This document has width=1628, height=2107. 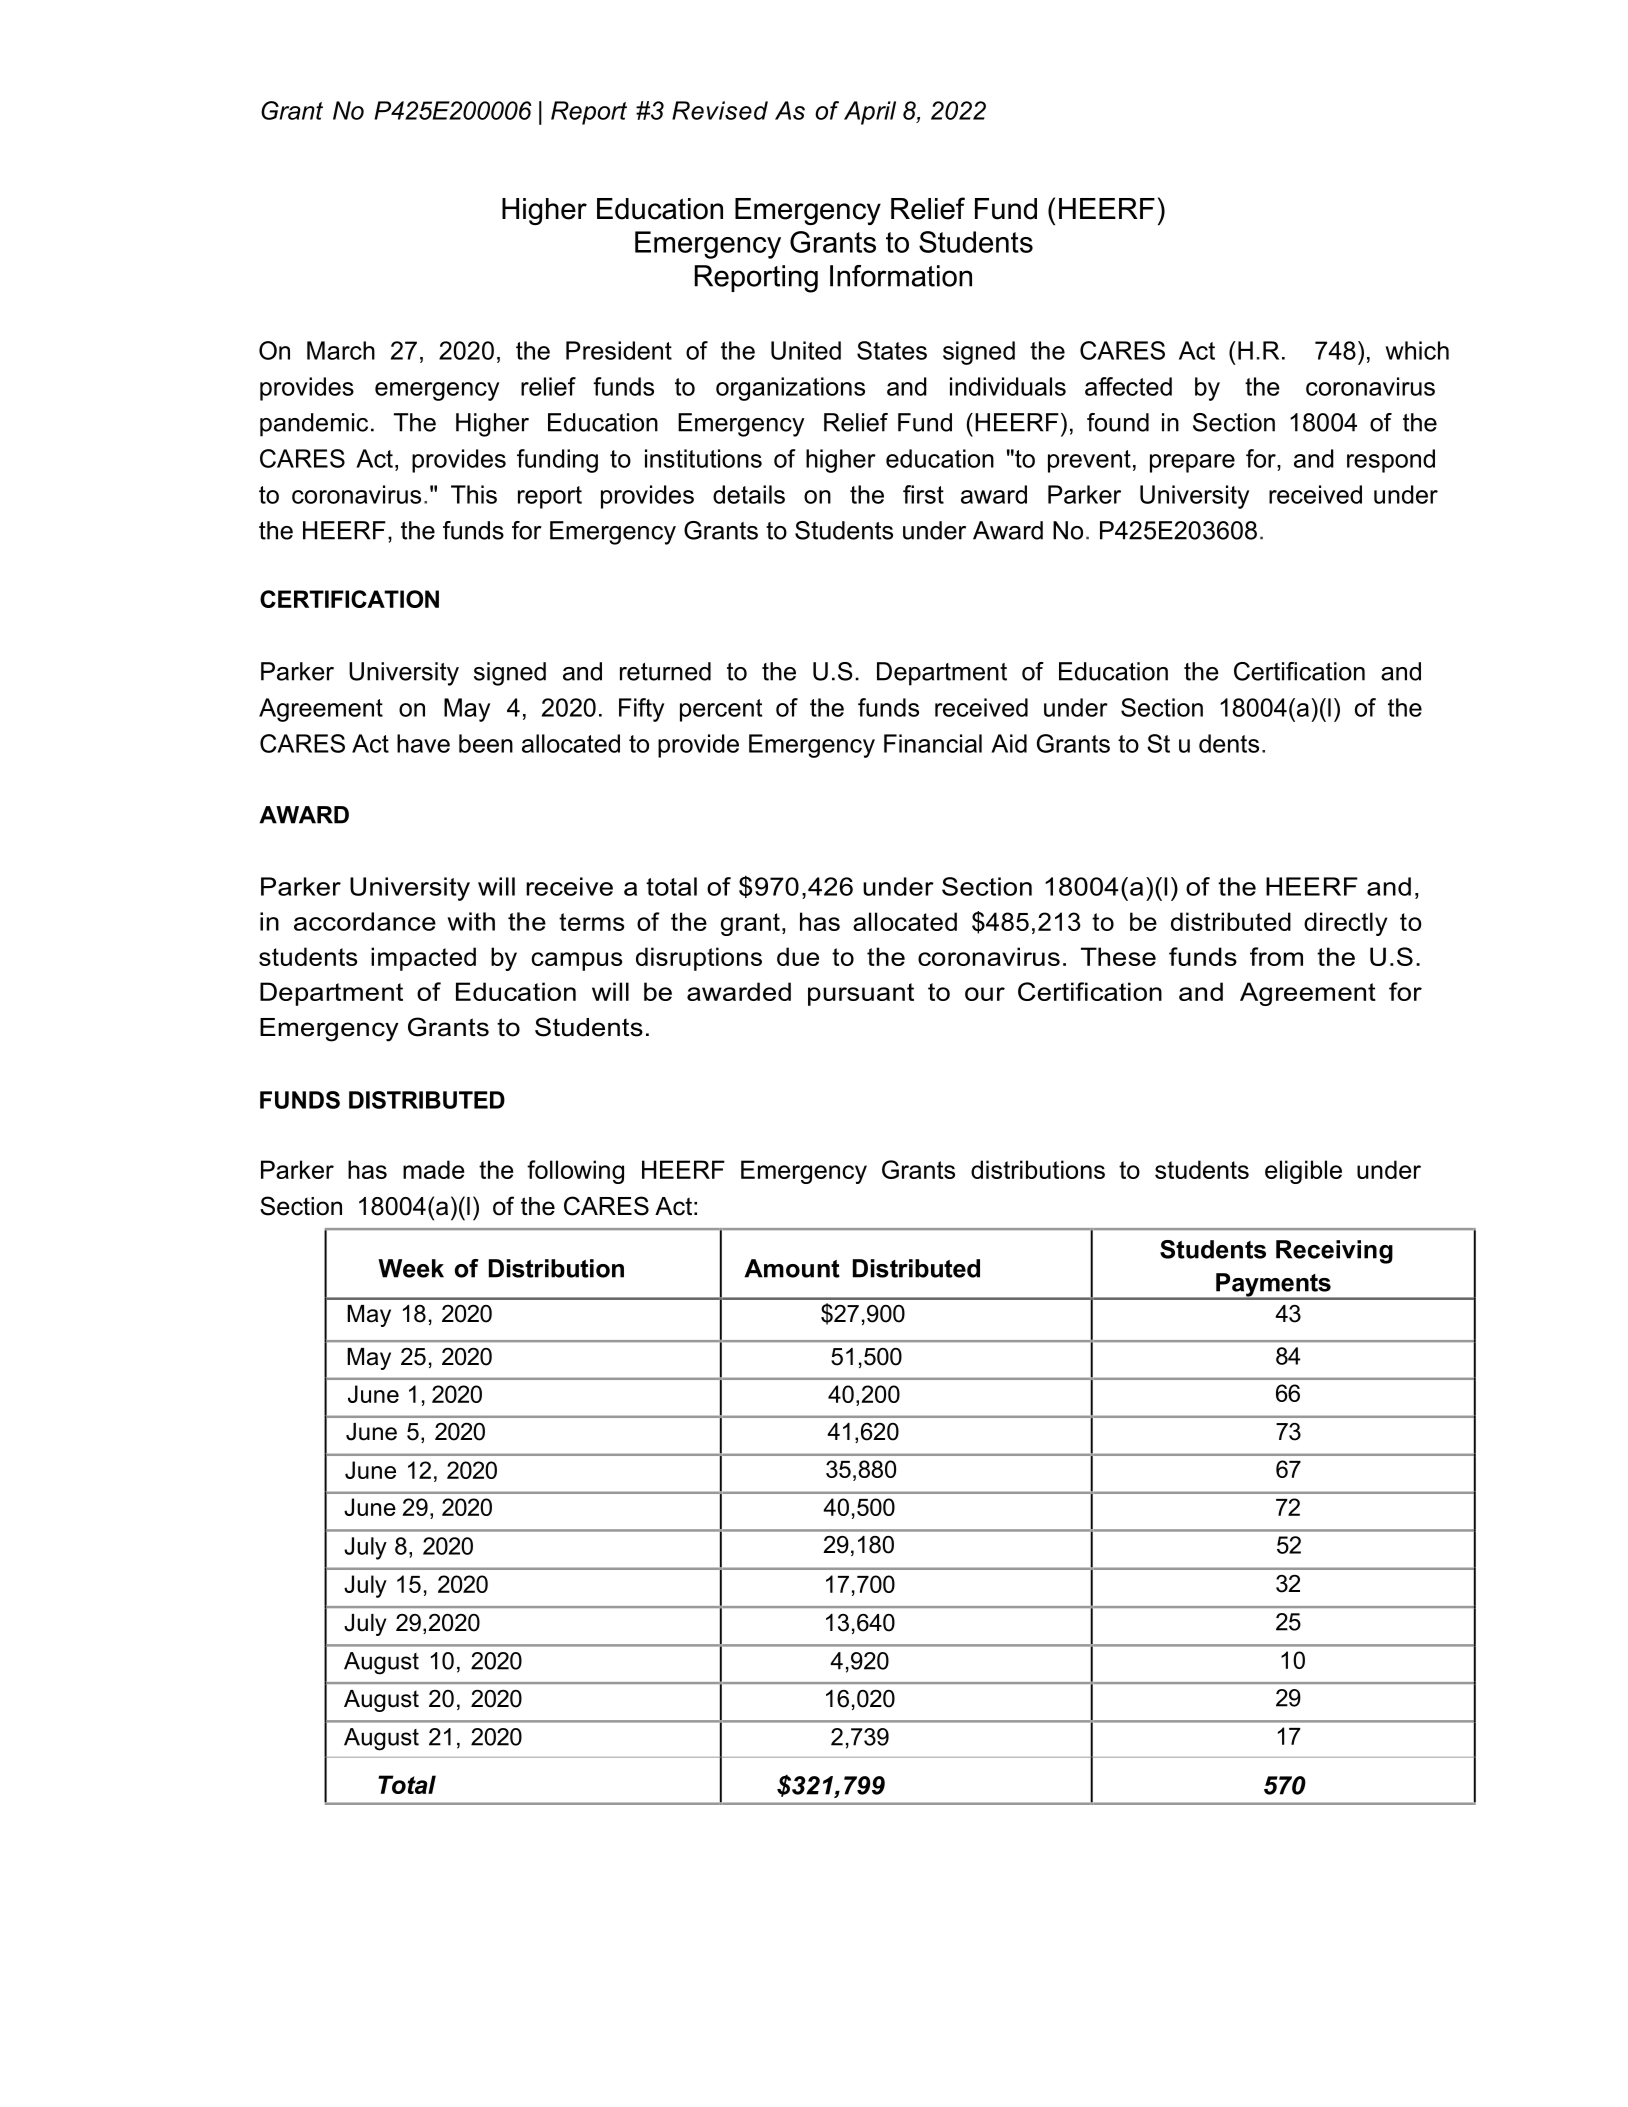 What do you see at coordinates (411, 1268) in the document?
I see `Week` at bounding box center [411, 1268].
